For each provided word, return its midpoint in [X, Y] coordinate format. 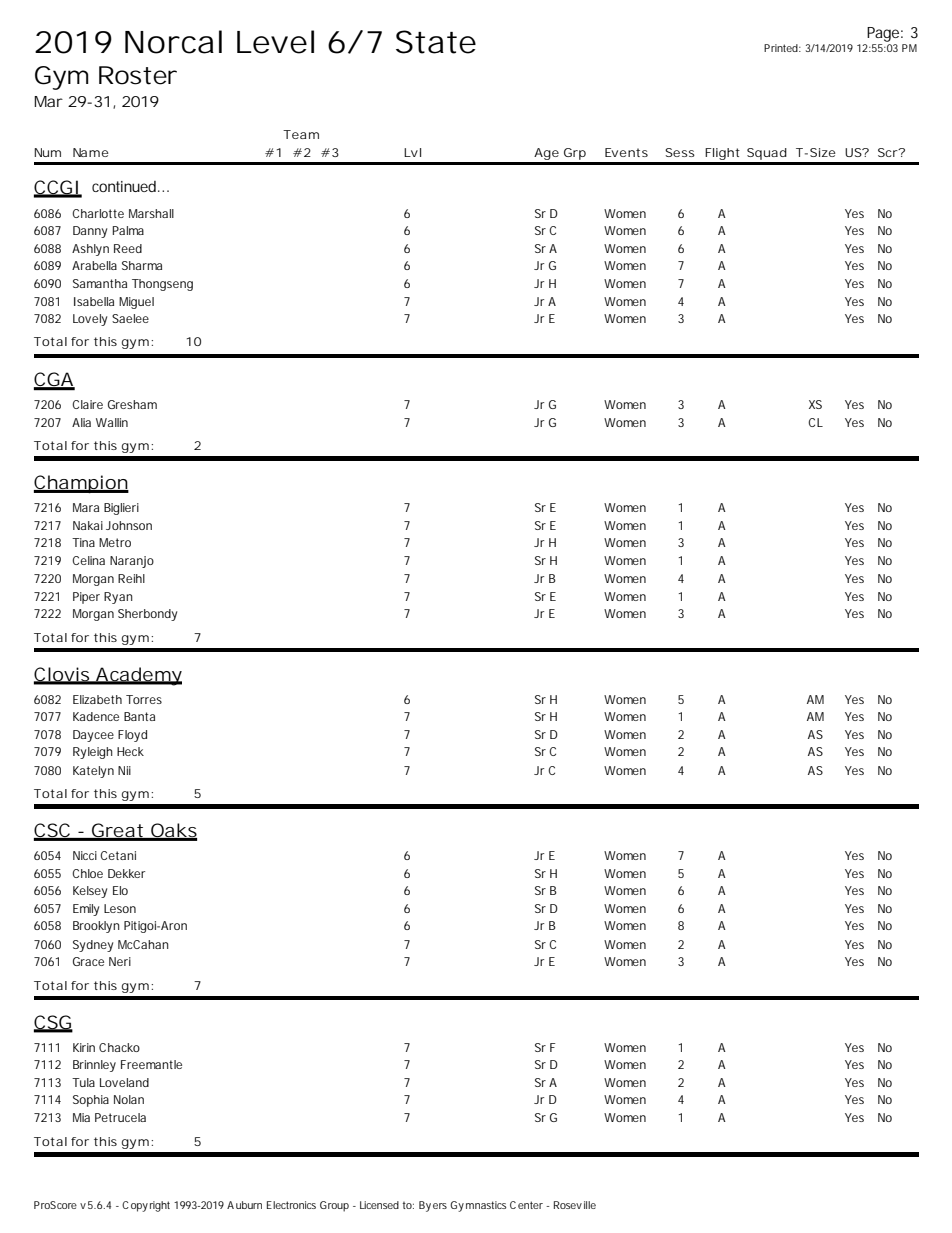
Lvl [412, 152]
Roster [138, 75]
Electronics [291, 1205]
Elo [120, 890]
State [436, 42]
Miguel [136, 303]
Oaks [173, 831]
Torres [144, 699]
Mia [81, 1117]
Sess [680, 152]
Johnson [129, 525]
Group [334, 1206]
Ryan [118, 598]
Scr [889, 152]
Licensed [379, 1205]
